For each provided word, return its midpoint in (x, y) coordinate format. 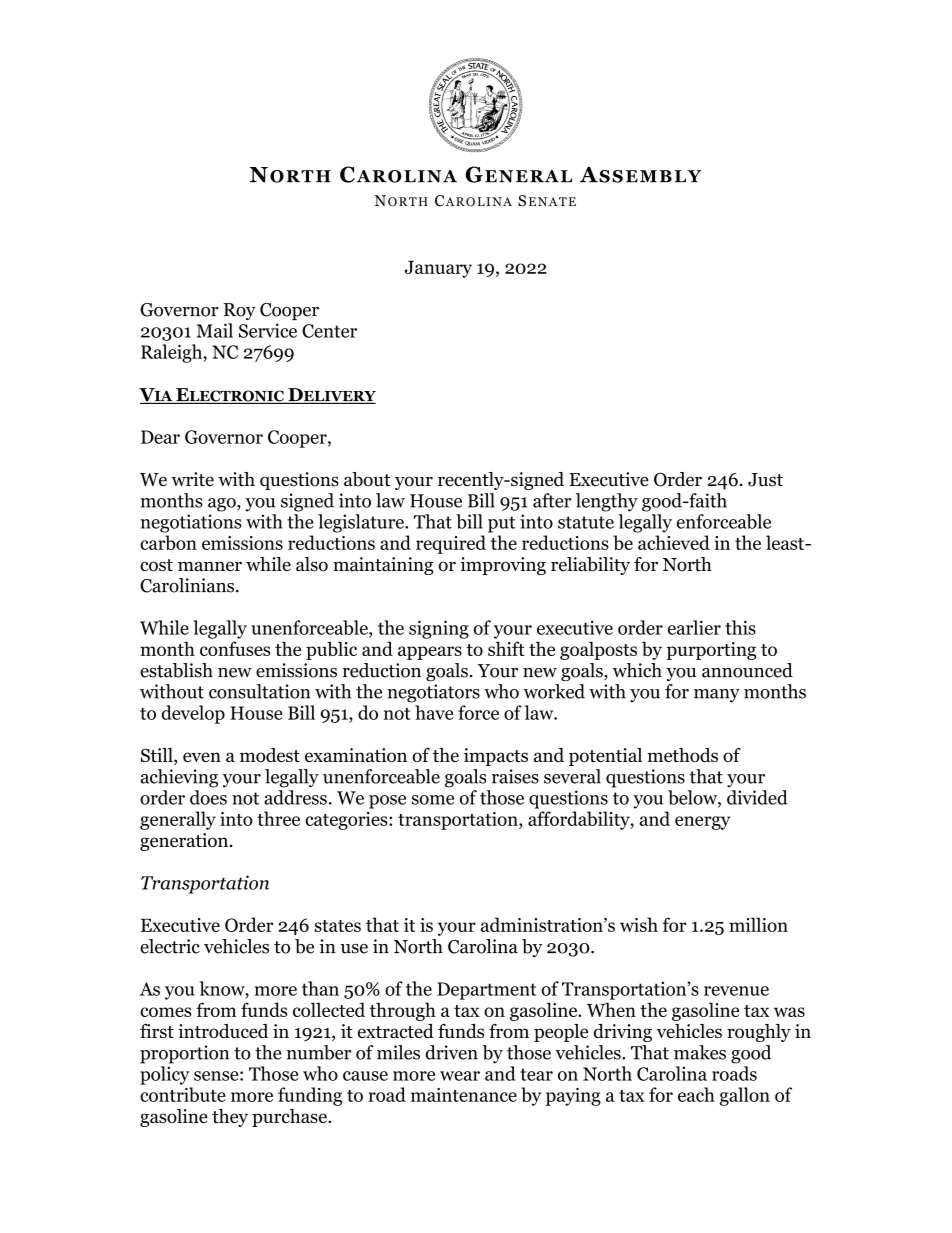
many (717, 696)
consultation (259, 691)
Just (765, 480)
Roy (240, 311)
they (230, 1118)
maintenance (464, 1095)
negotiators (433, 693)
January (438, 269)
